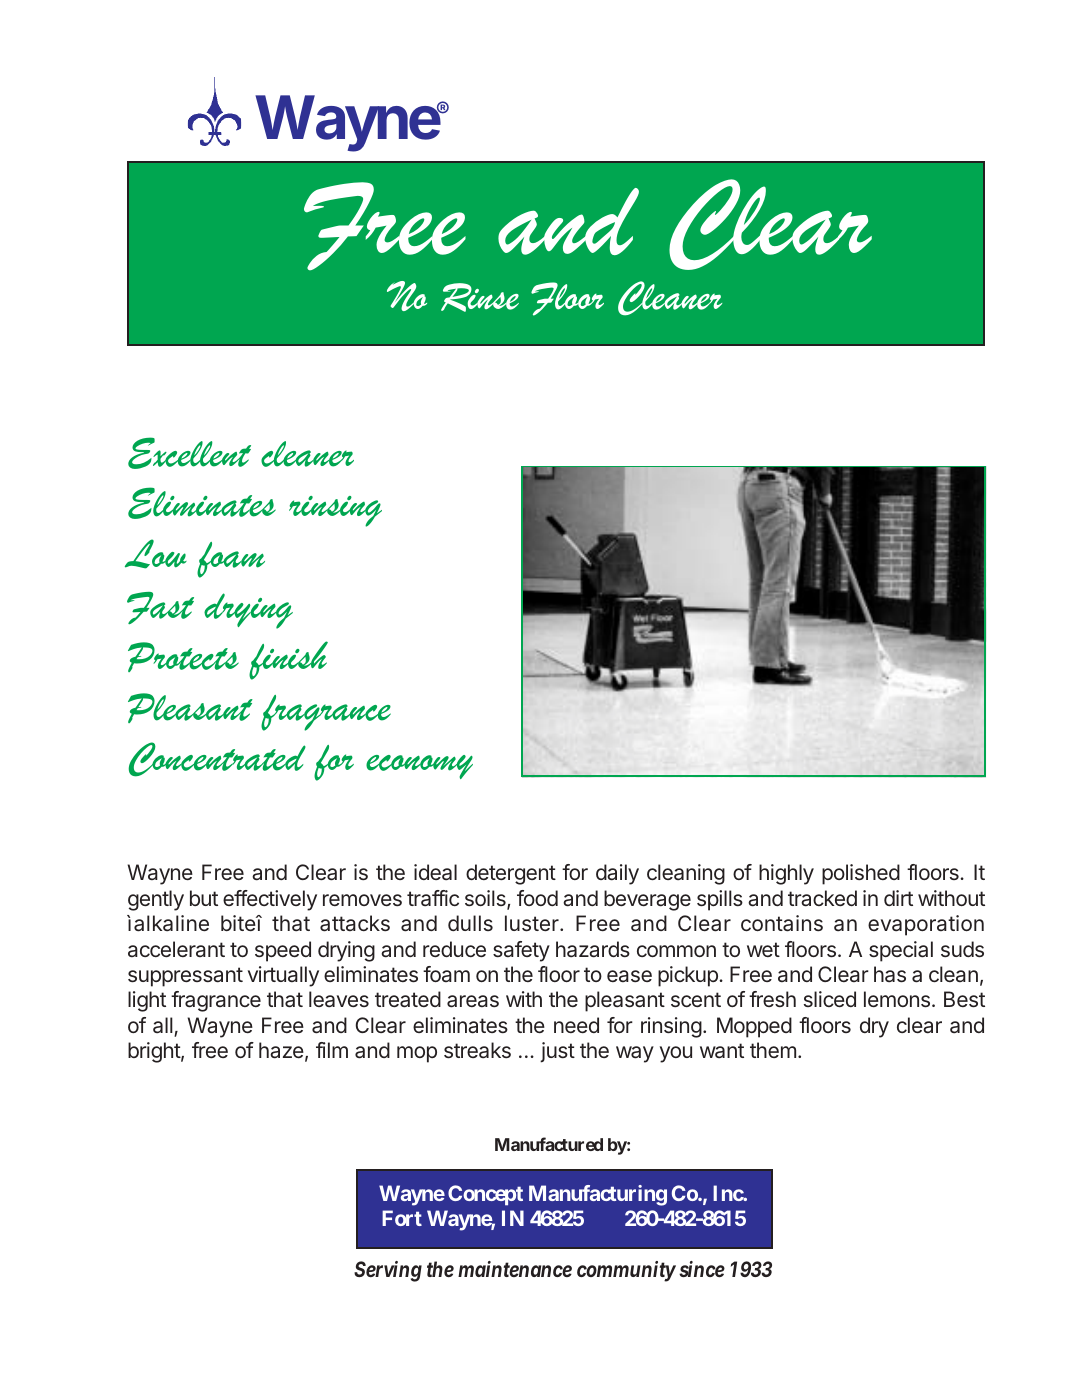  I want to click on finish, so click(288, 660).
